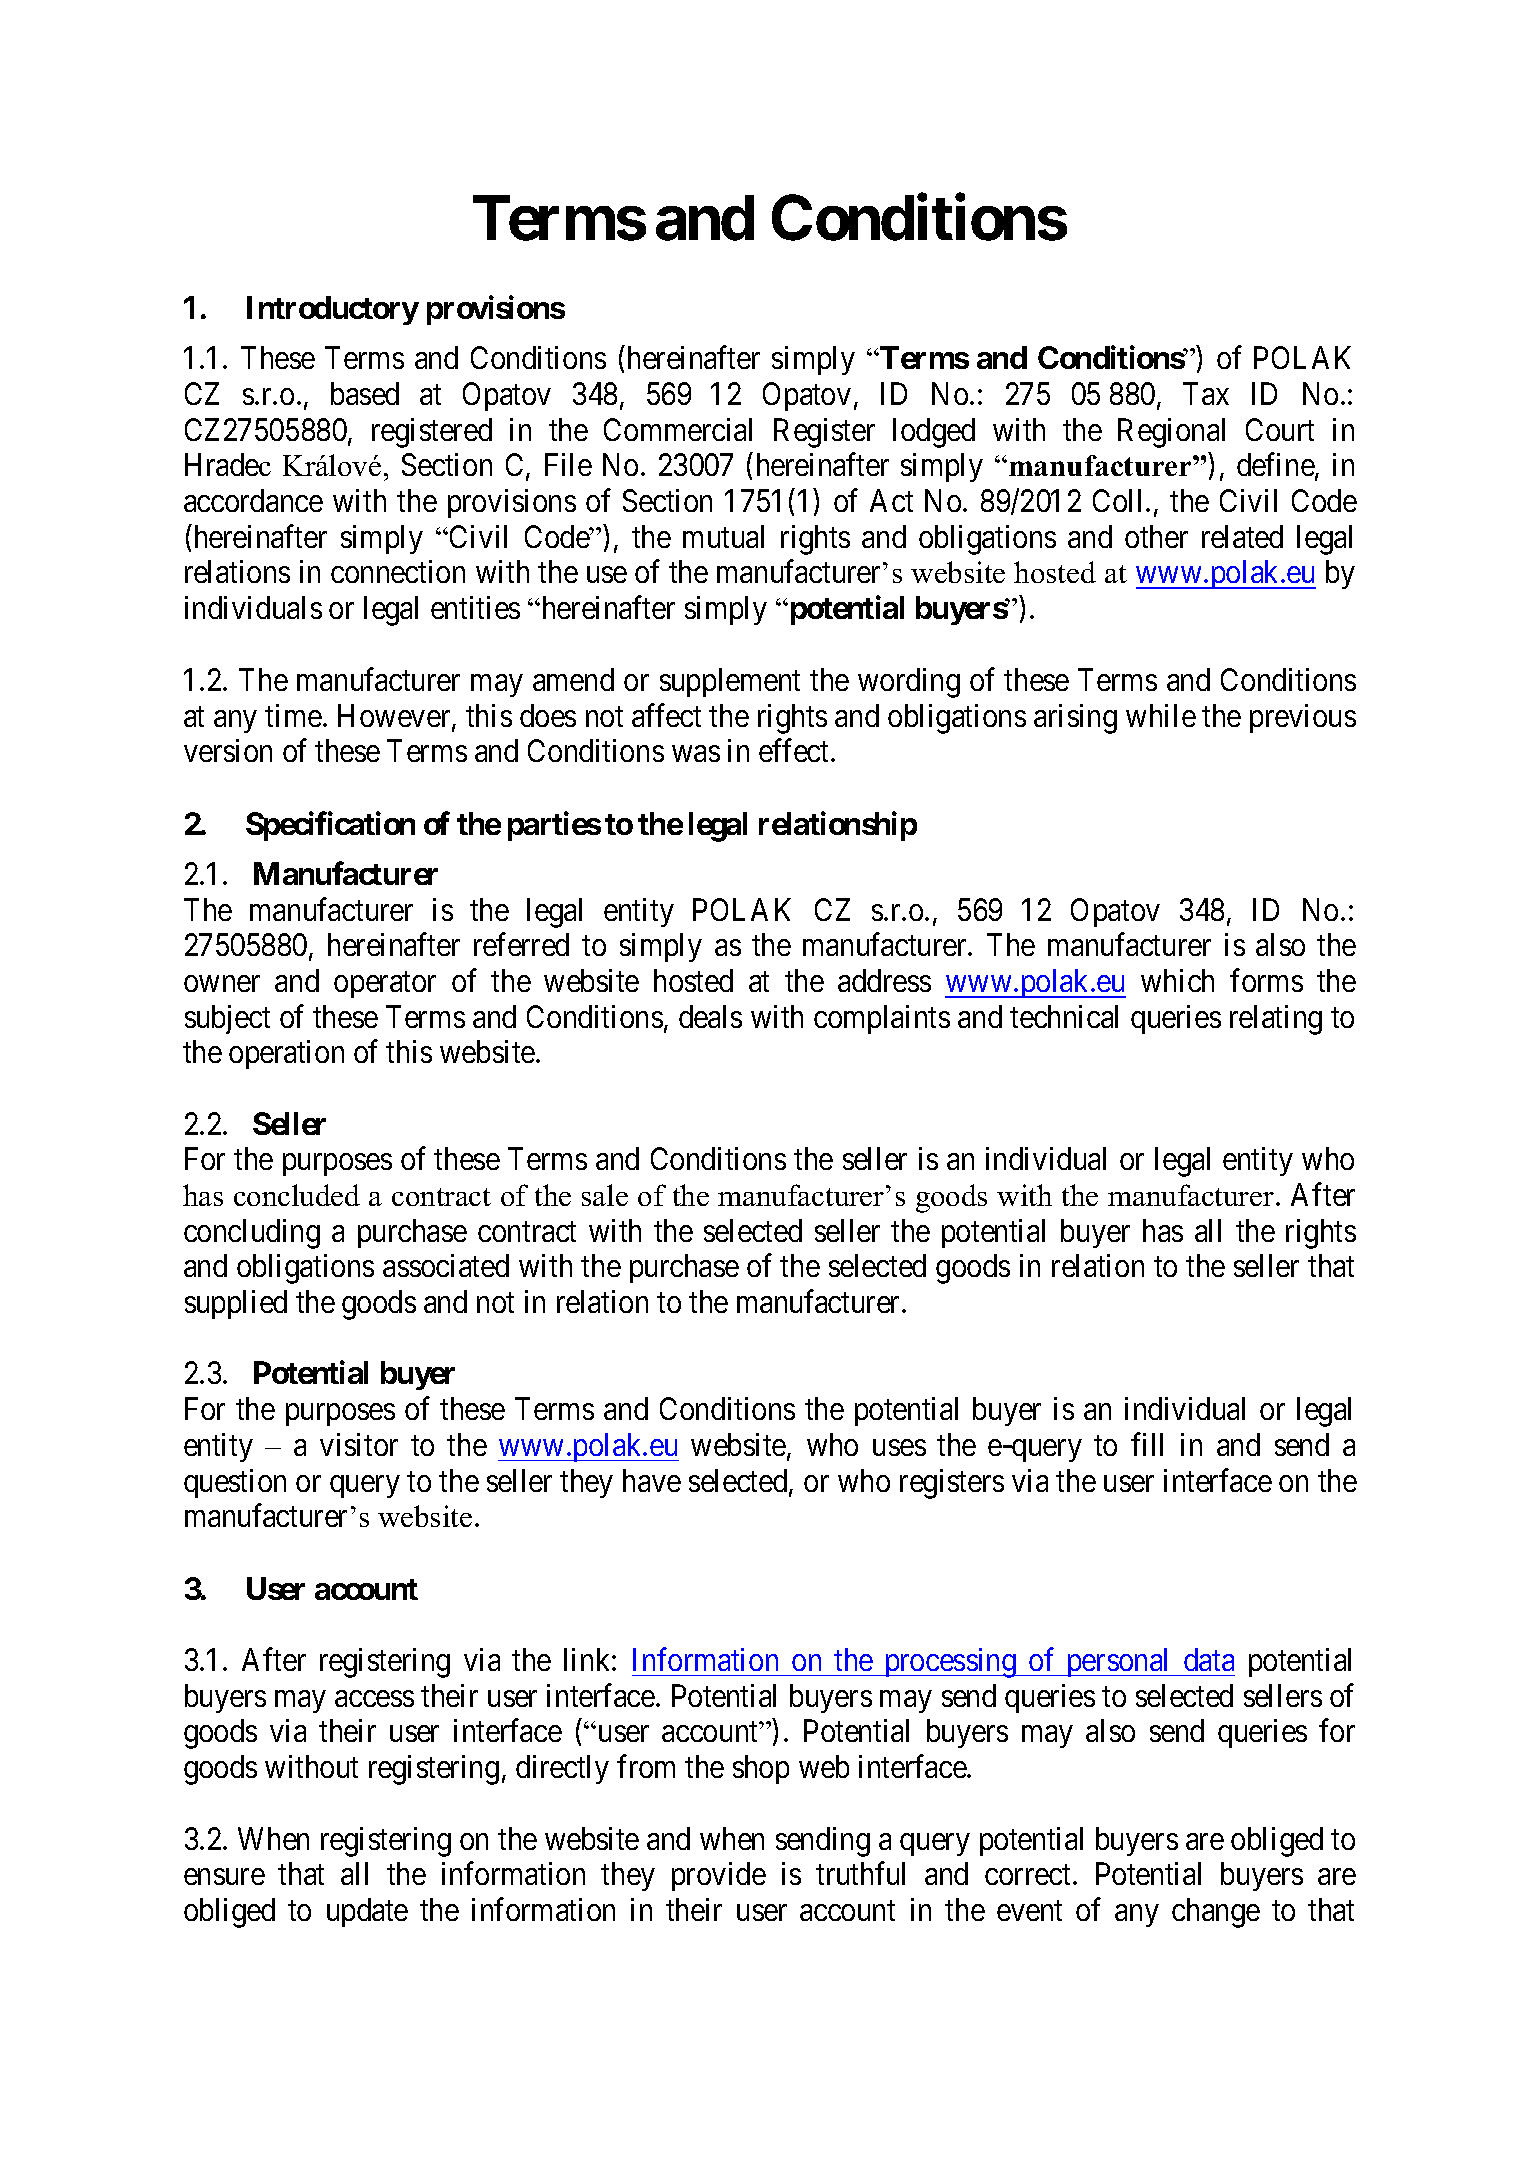 The image size is (1539, 2176). Describe the element at coordinates (652, 1480) in the page. I see `have` at that location.
